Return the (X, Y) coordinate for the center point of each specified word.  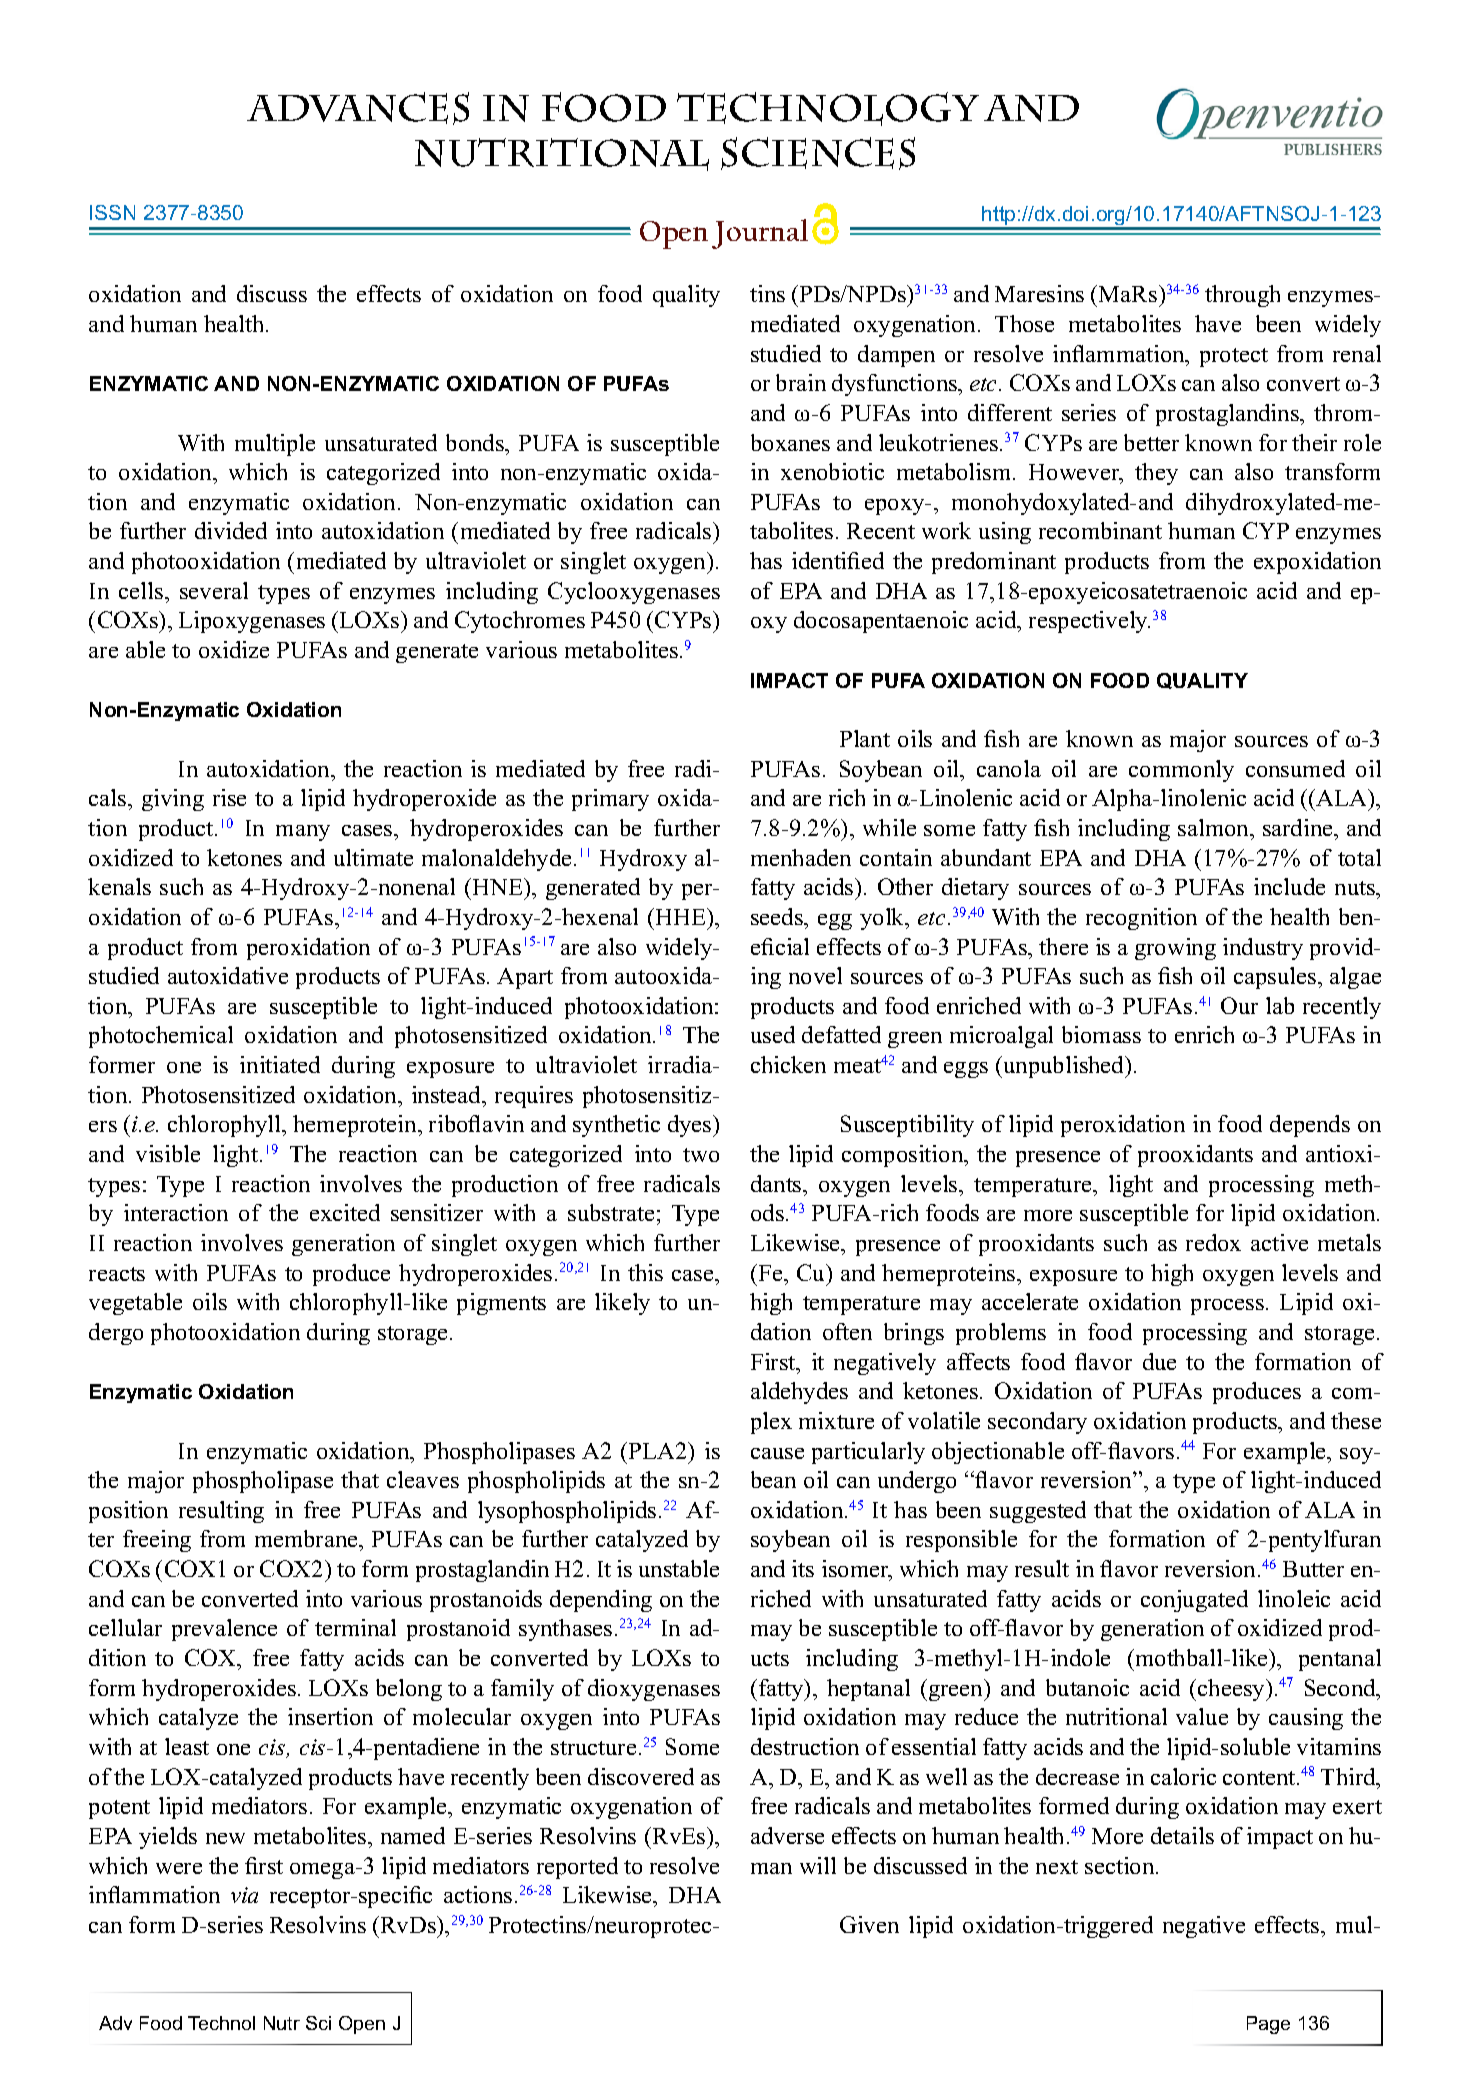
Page (1268, 2025)
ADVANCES (358, 108)
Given (869, 1924)
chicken (788, 1064)
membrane (307, 1538)
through (1242, 296)
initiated (280, 1064)
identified (838, 560)
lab (1280, 1005)
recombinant (1100, 530)
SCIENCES (818, 153)
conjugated (1194, 1601)
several (214, 590)
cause (777, 1453)
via (244, 1895)
